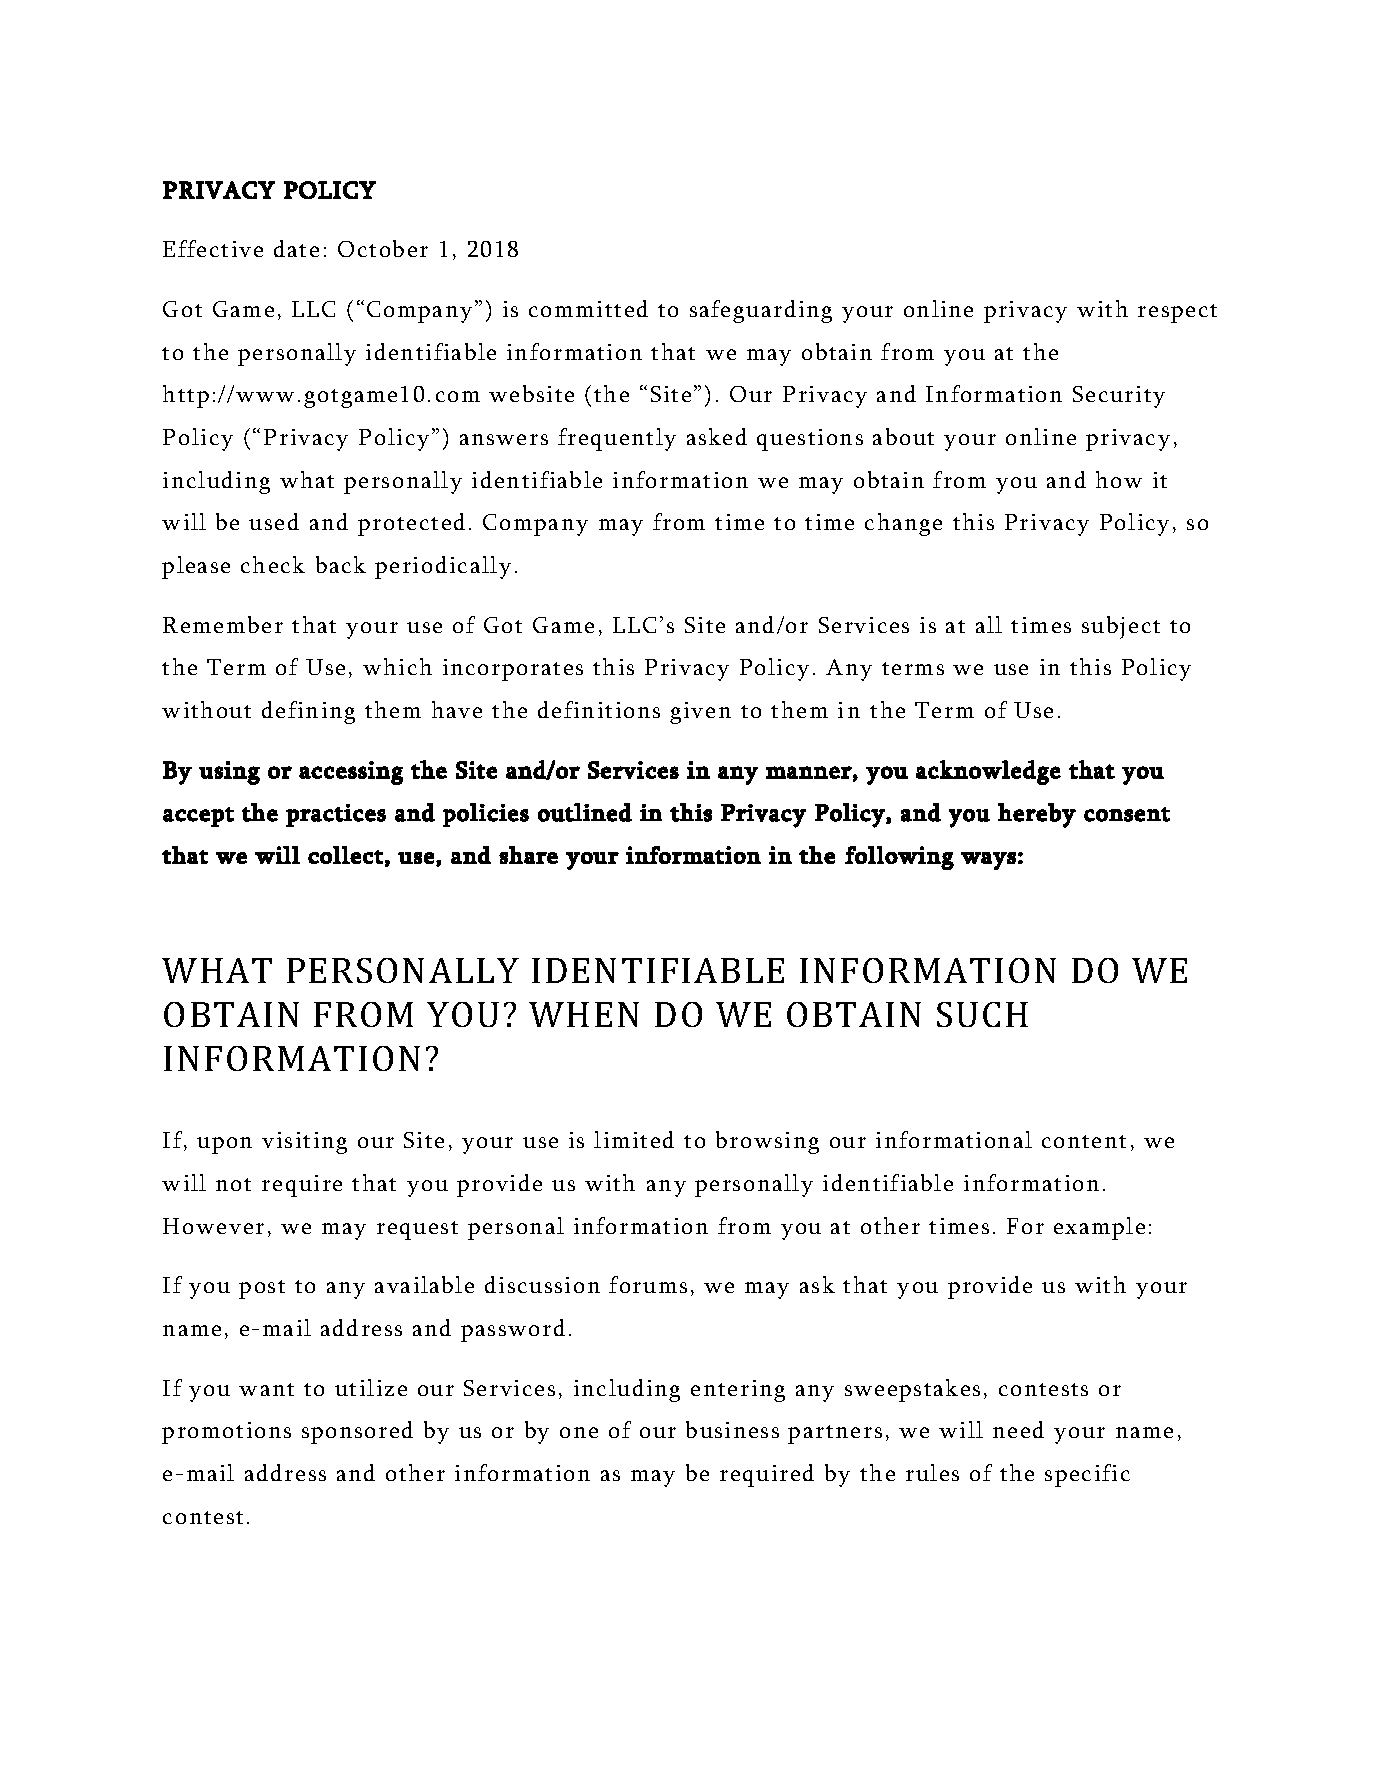 This page has height=1792, width=1385. What do you see at coordinates (1121, 627) in the page?
I see `subject` at bounding box center [1121, 627].
